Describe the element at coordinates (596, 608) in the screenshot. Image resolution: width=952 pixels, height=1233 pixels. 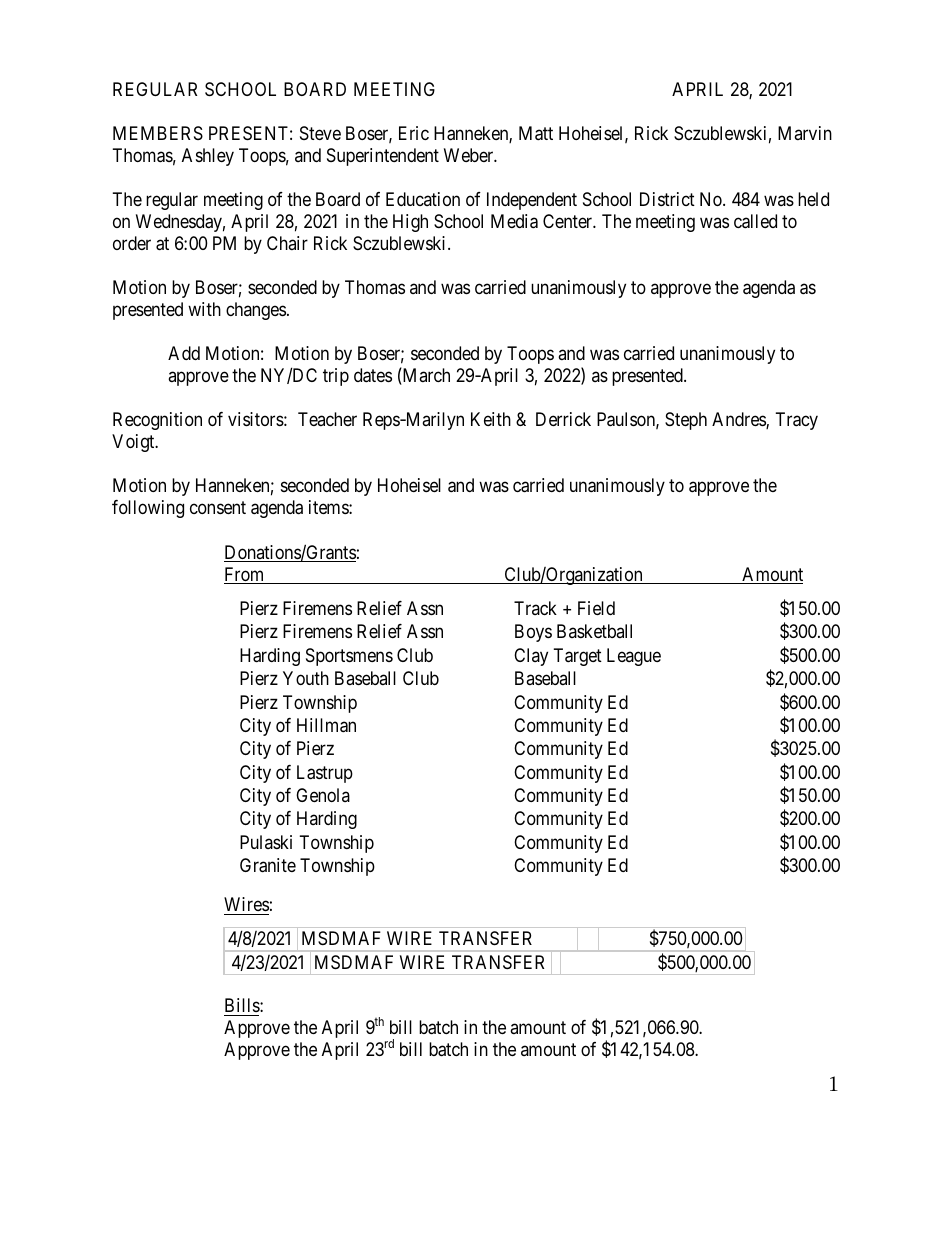
I see `Field` at that location.
